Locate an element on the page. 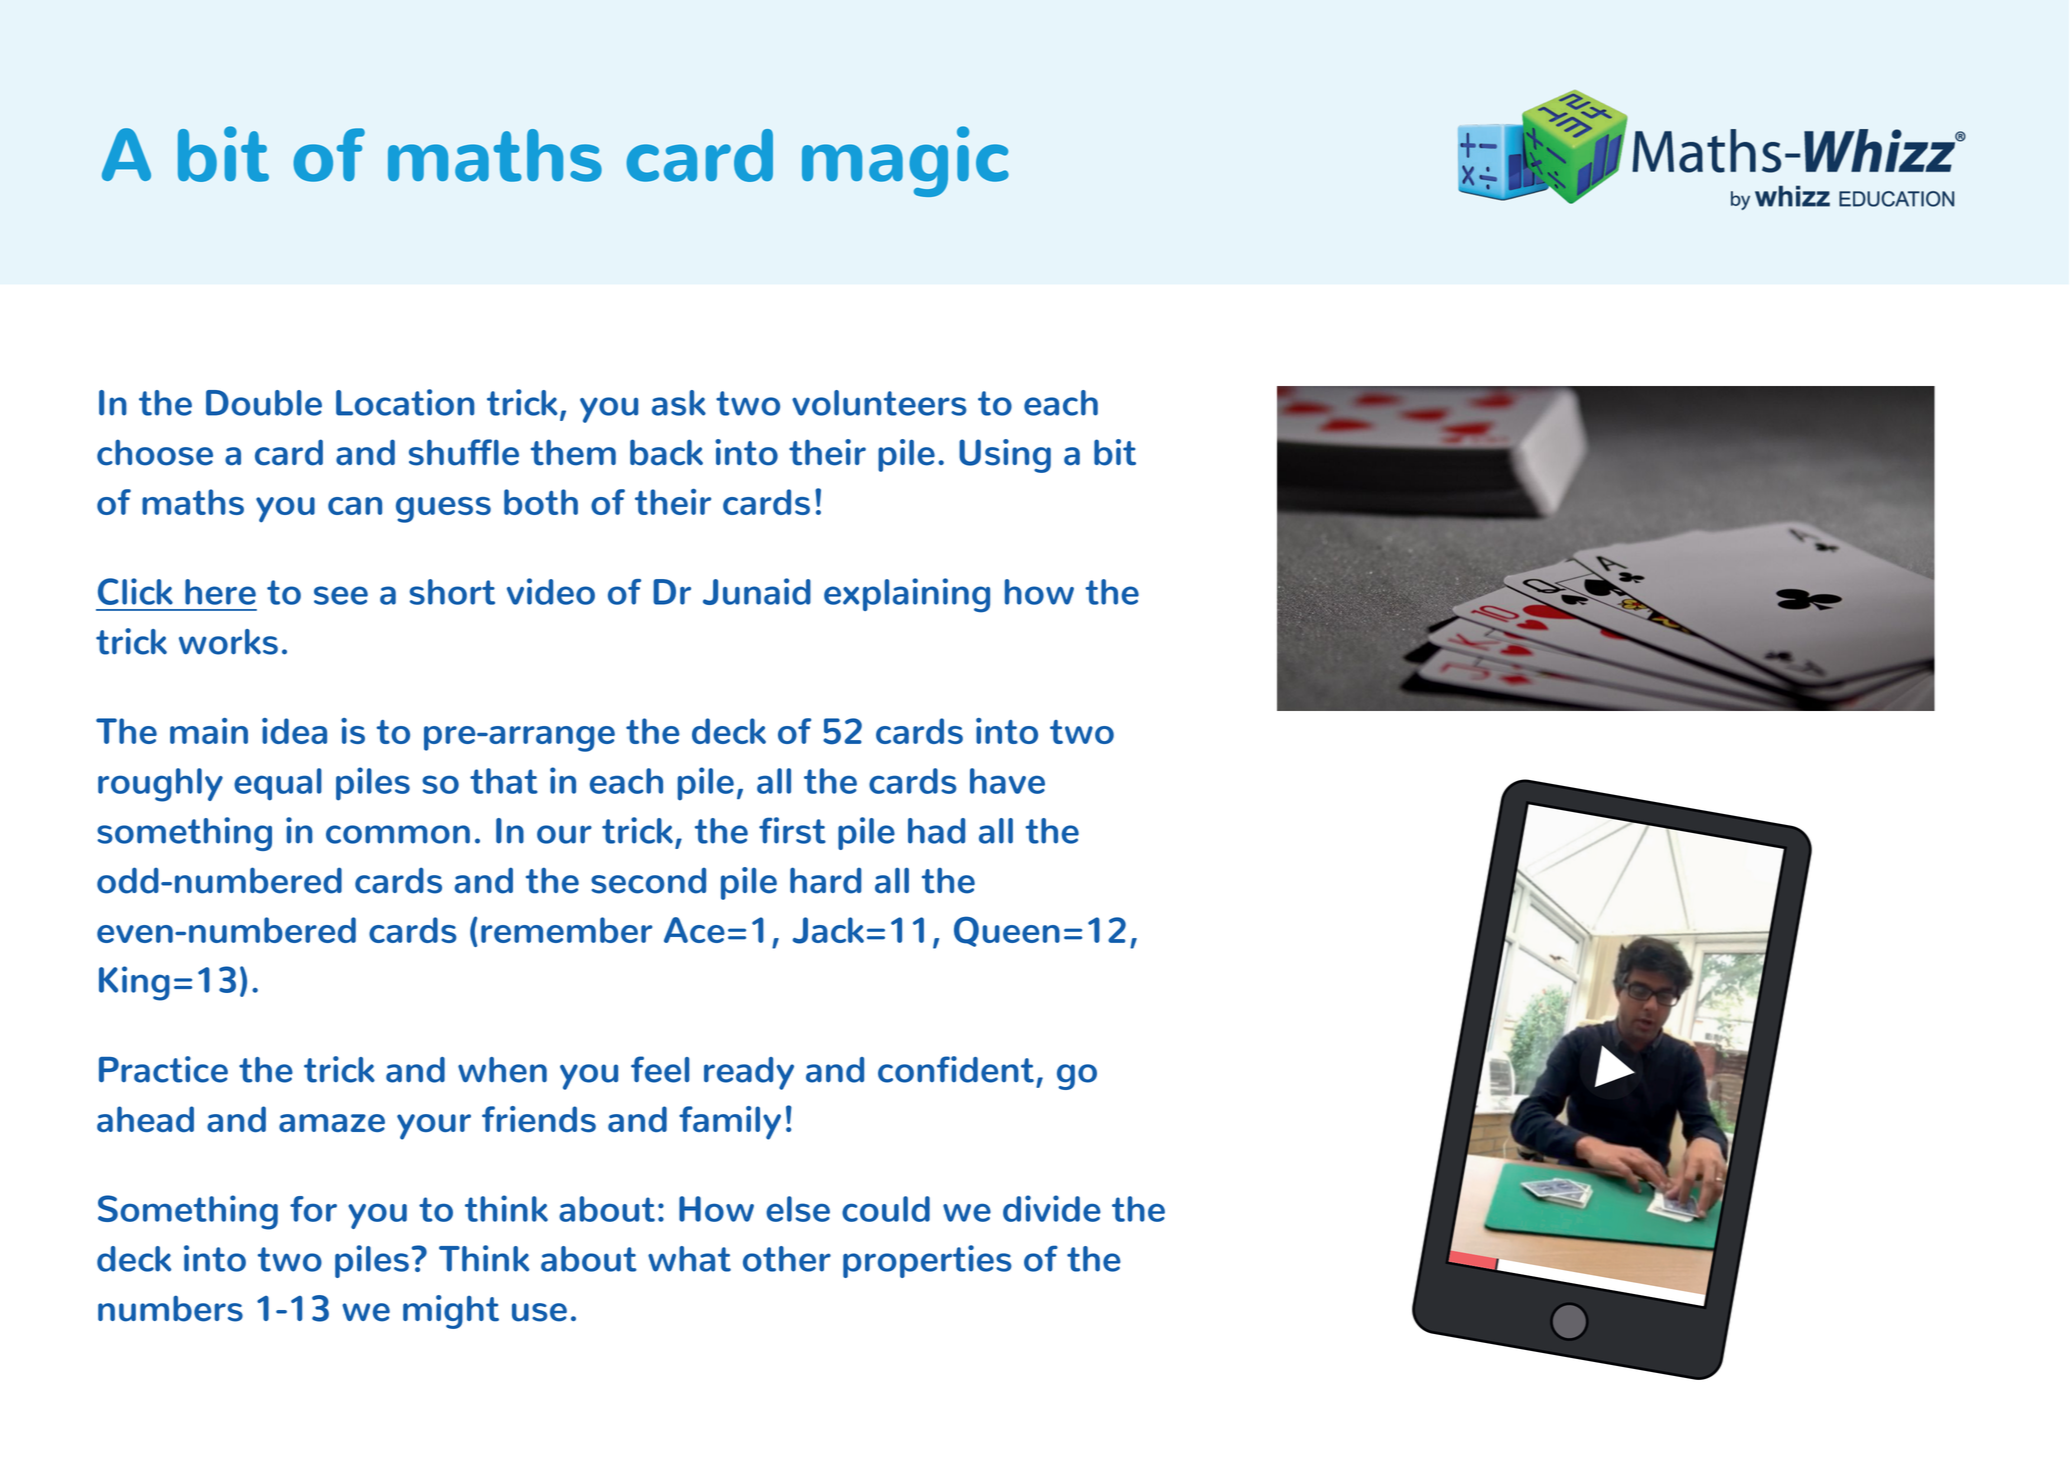  video is located at coordinates (551, 591).
